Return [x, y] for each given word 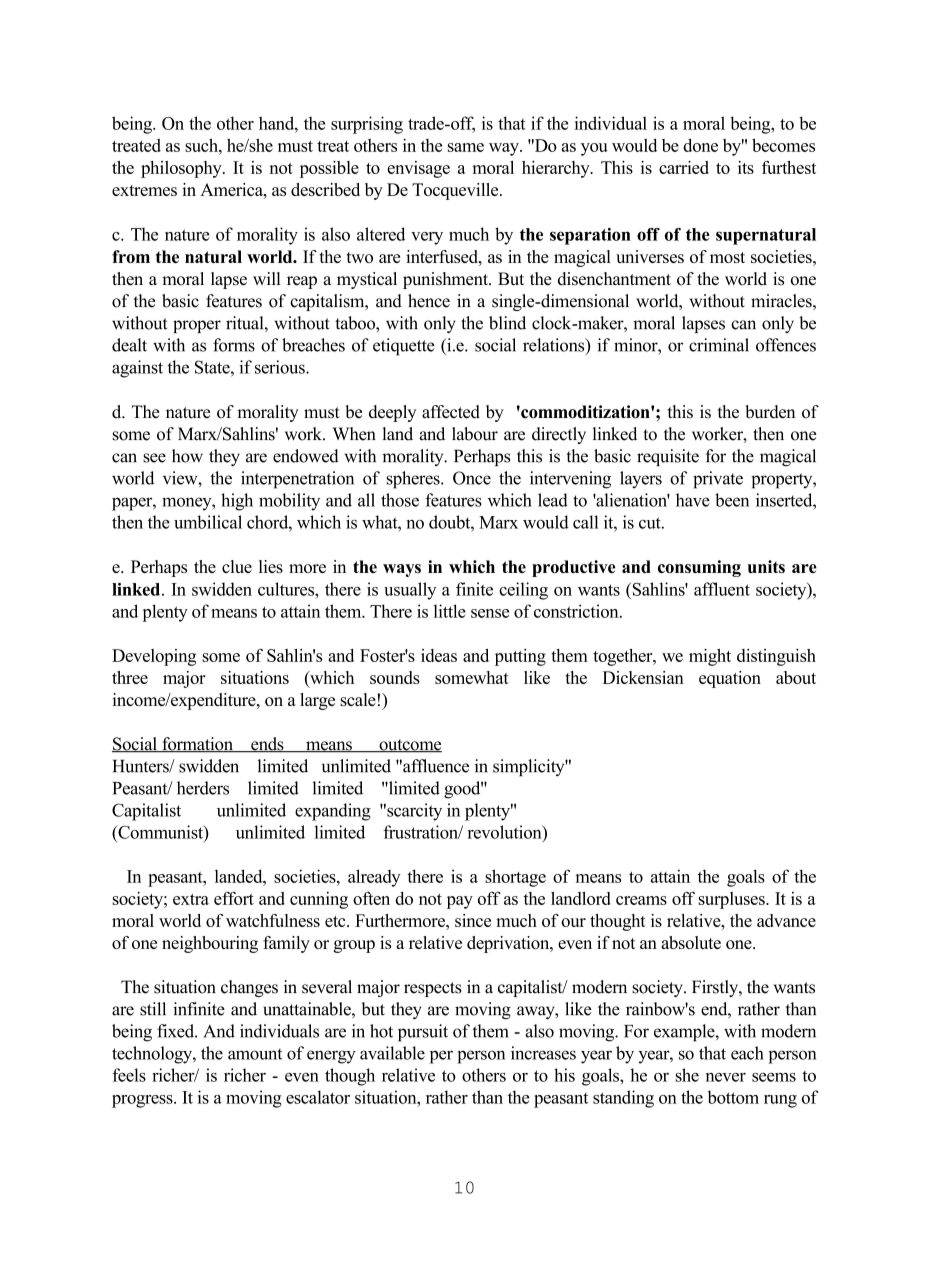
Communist [160, 832]
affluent [722, 589]
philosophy [182, 169]
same [466, 147]
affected [451, 412]
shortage [515, 878]
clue [237, 566]
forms [234, 345]
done [700, 145]
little [450, 611]
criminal [719, 345]
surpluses [732, 900]
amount [255, 1054]
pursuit [423, 1033]
